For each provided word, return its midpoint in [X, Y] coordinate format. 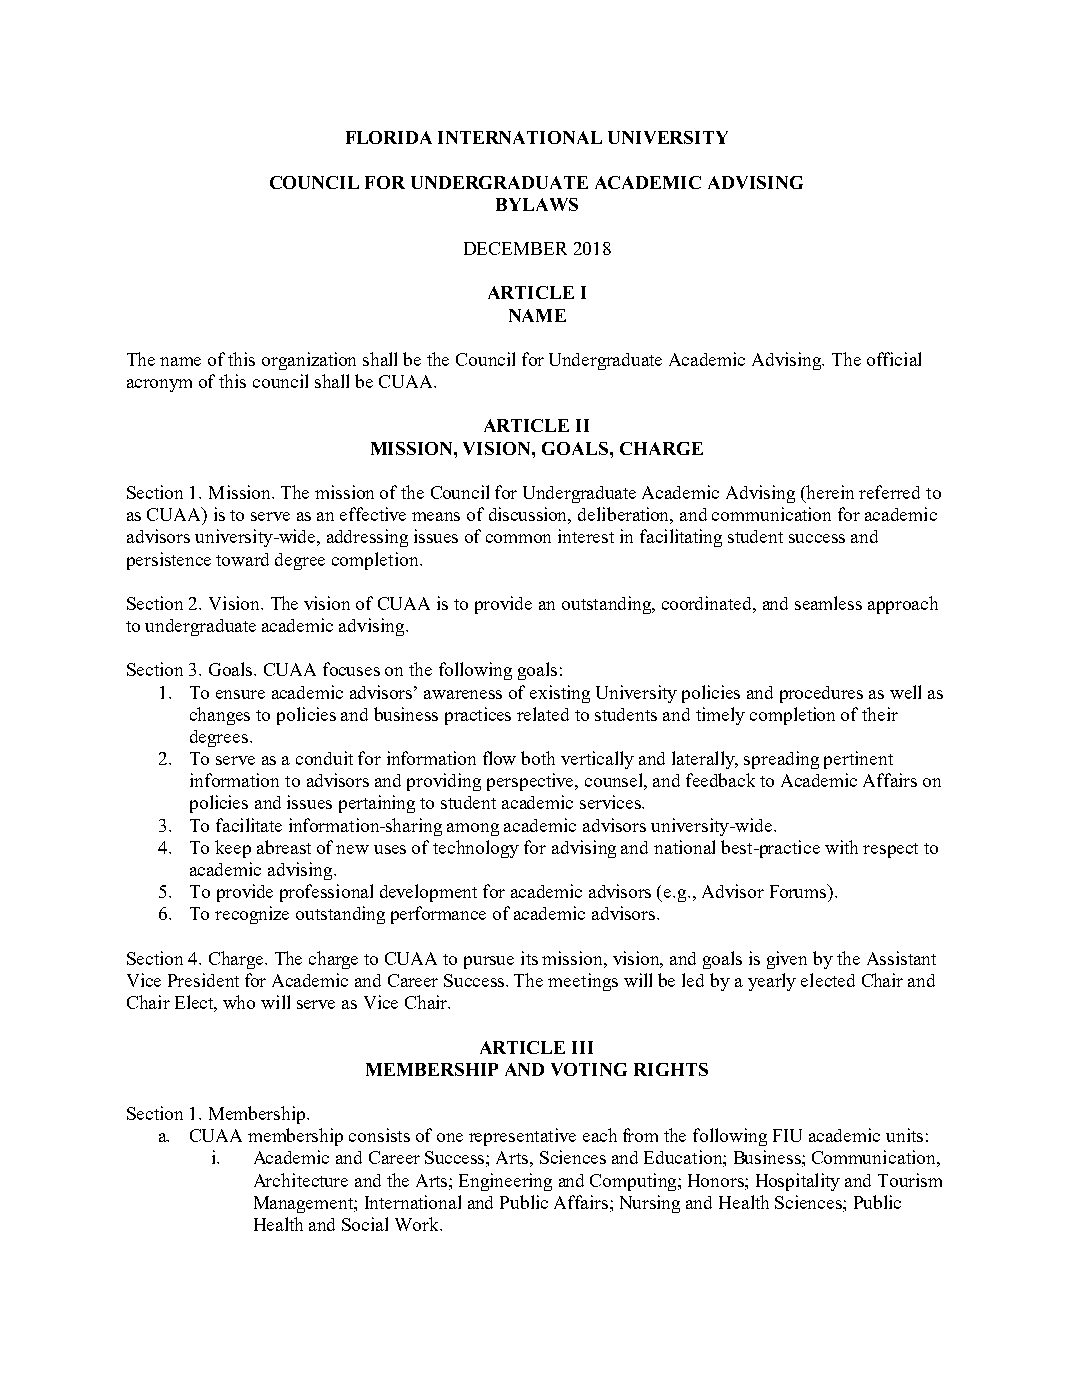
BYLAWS [537, 204]
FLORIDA [389, 137]
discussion [530, 515]
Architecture [301, 1180]
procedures [821, 694]
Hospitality [798, 1182]
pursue [489, 962]
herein [830, 492]
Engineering [505, 1182]
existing [560, 694]
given [787, 960]
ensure [240, 694]
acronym [159, 385]
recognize [252, 915]
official [894, 359]
